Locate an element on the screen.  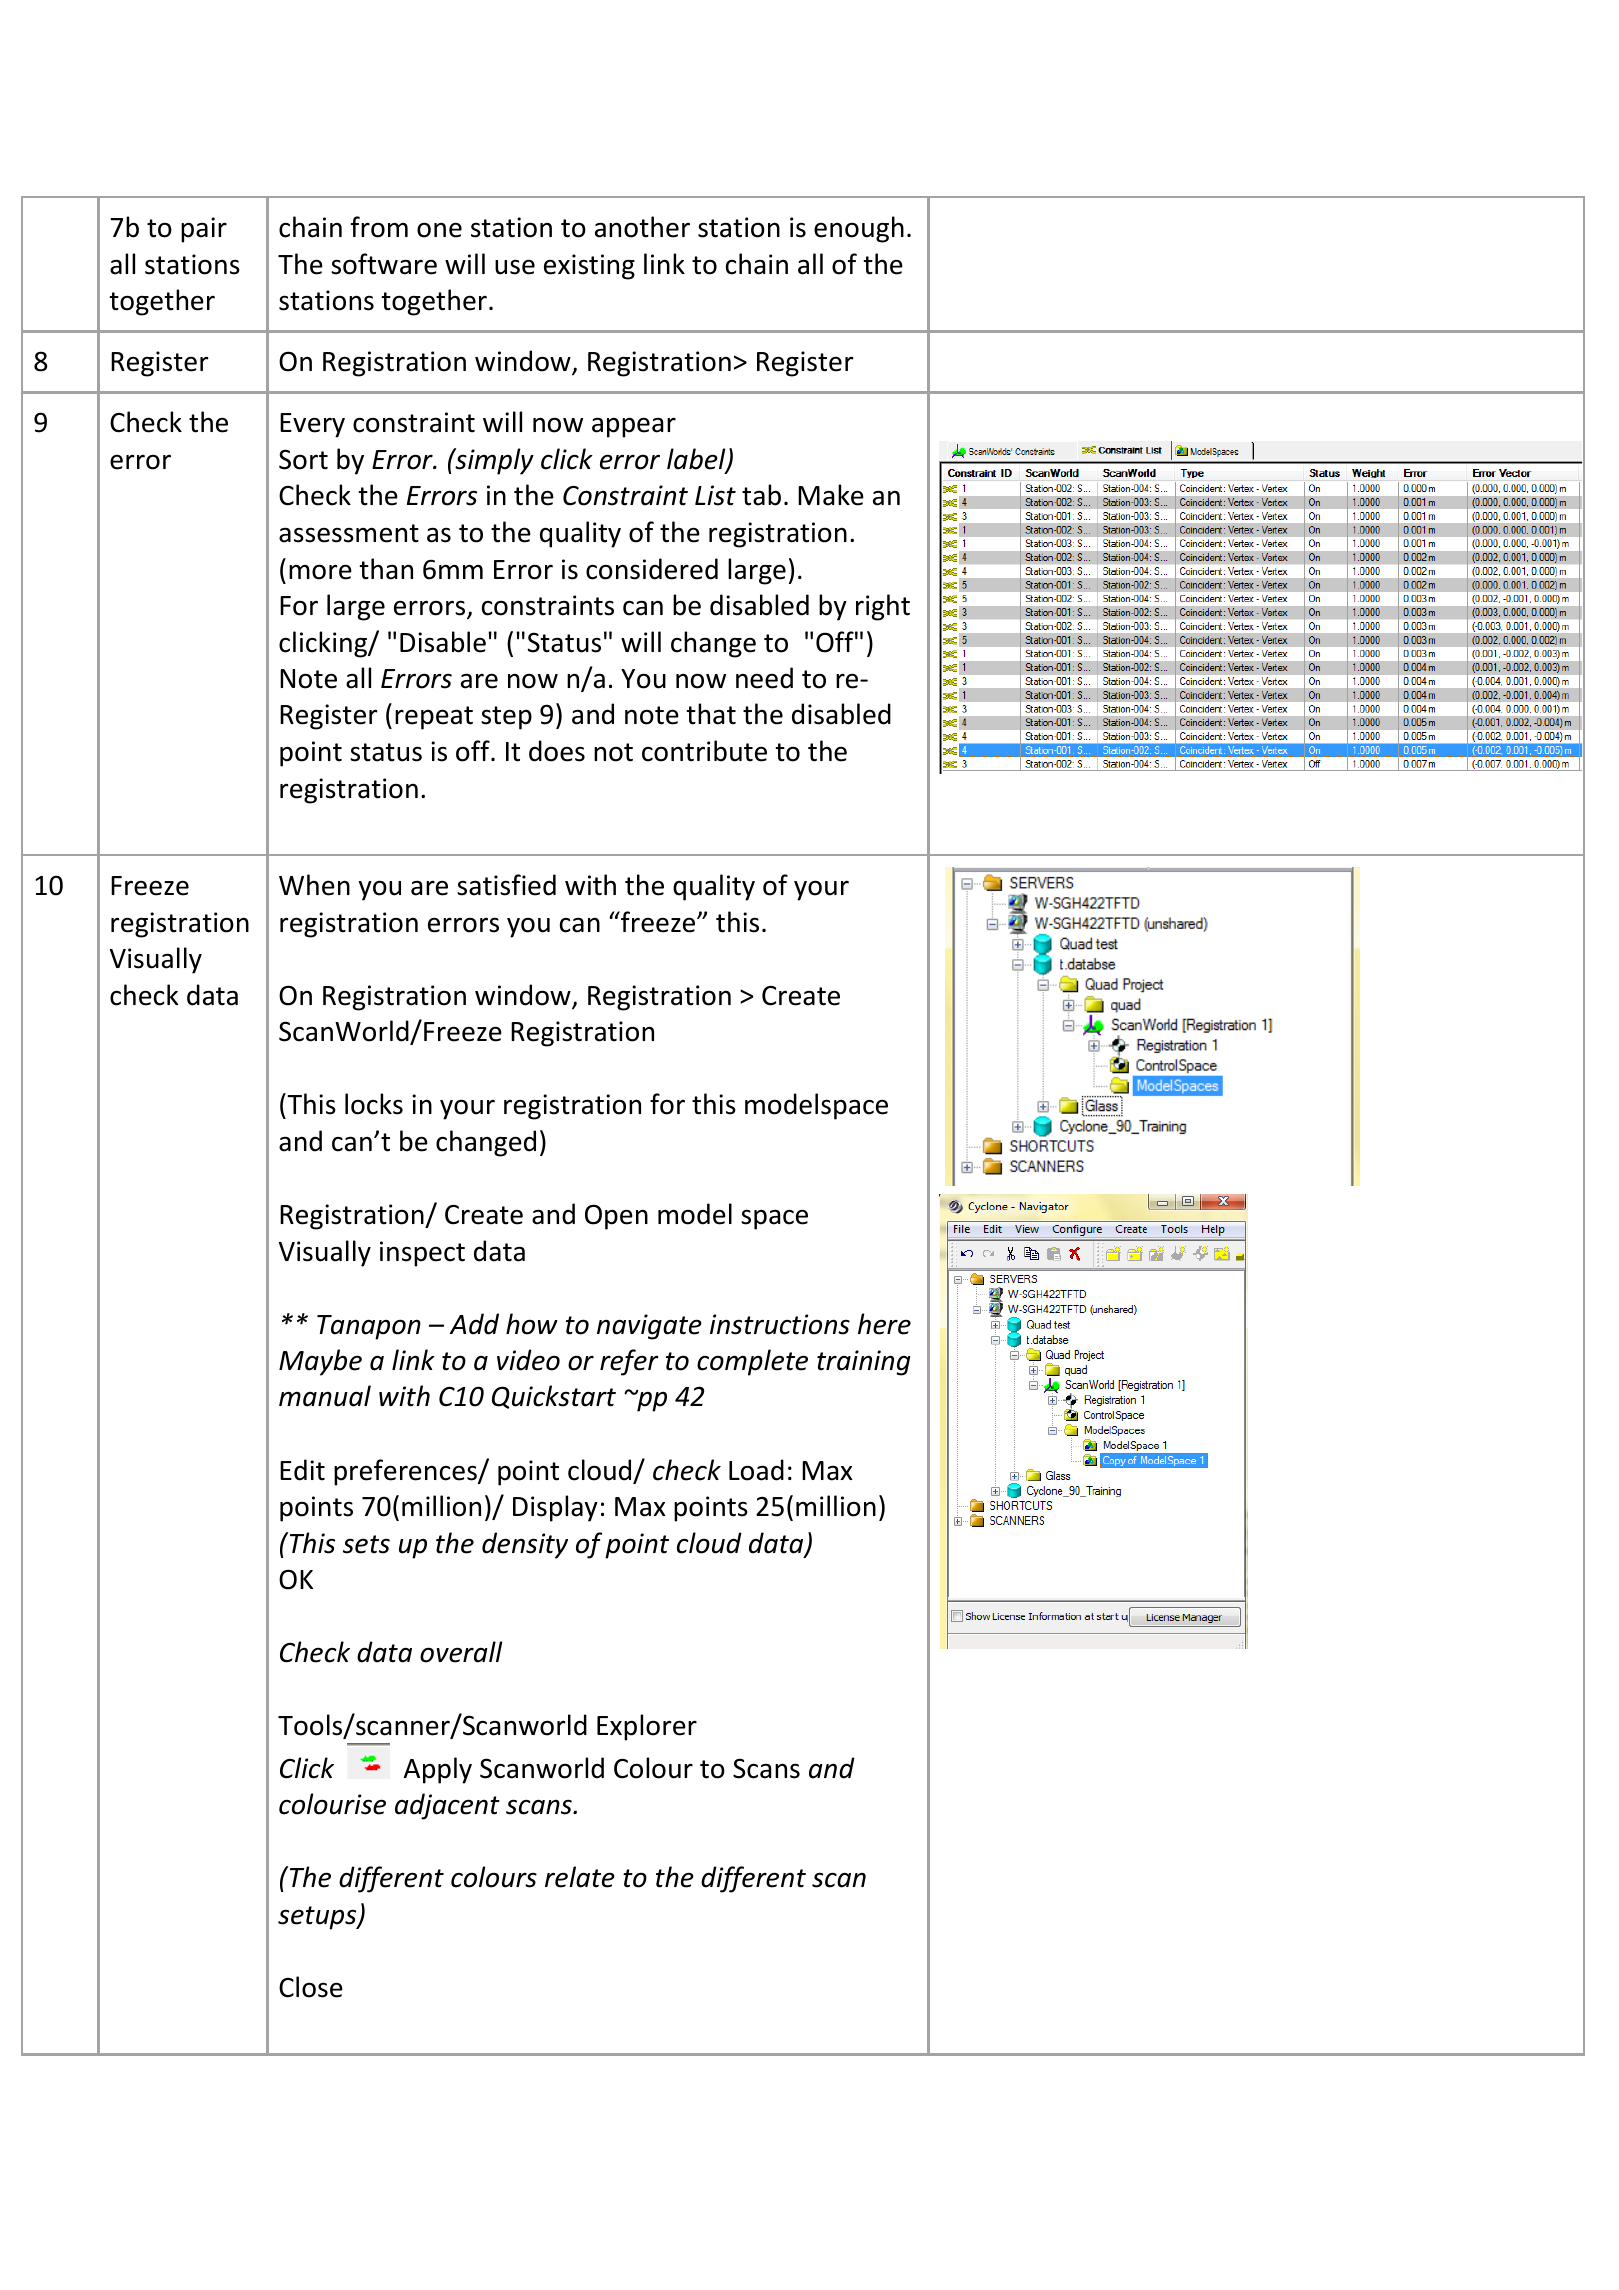
contribute is located at coordinates (704, 751).
